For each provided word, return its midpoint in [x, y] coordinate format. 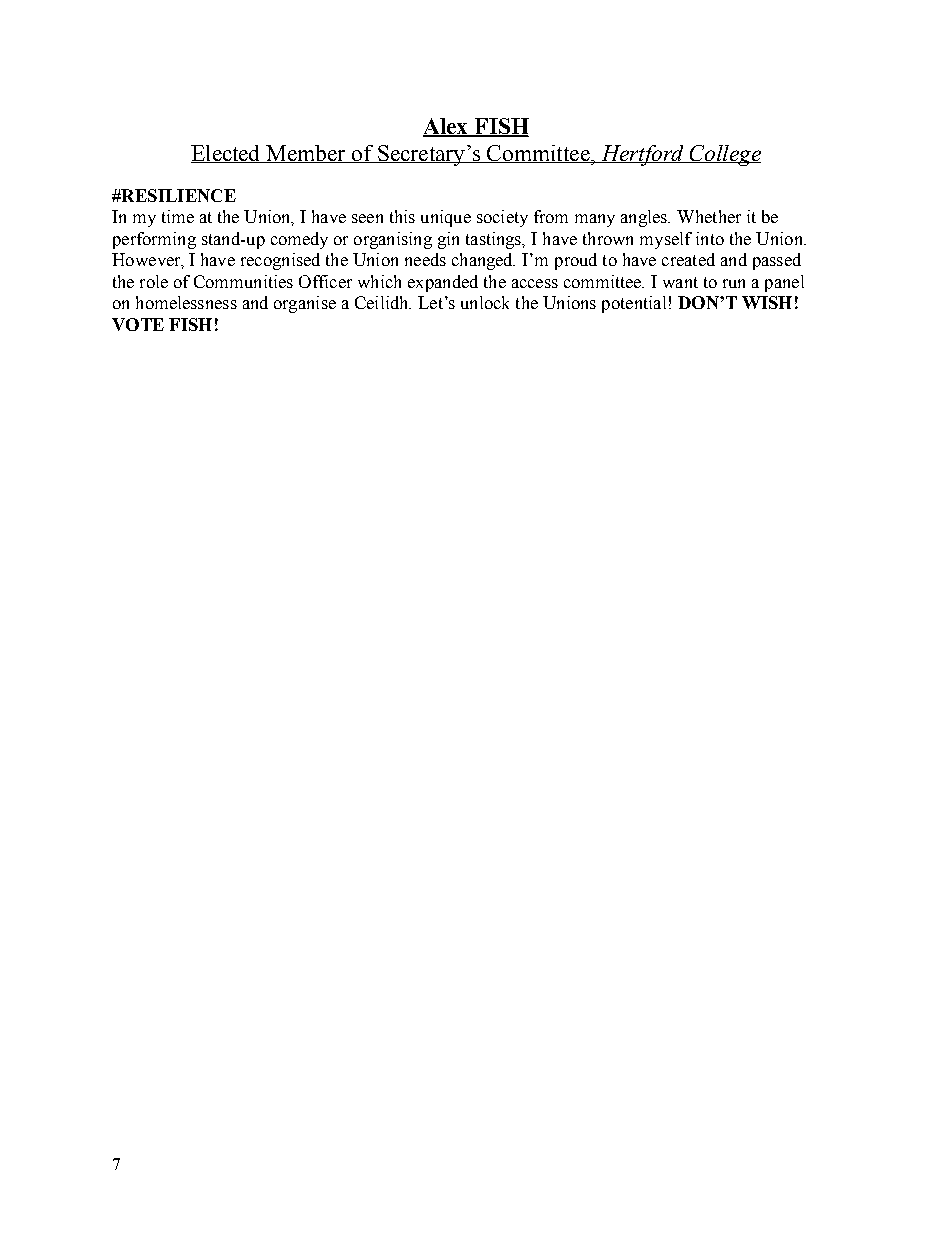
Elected [227, 154]
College [724, 155]
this [402, 216]
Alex [447, 127]
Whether [709, 216]
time [178, 216]
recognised [280, 261]
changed [483, 261]
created [688, 259]
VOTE [138, 324]
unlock [485, 302]
